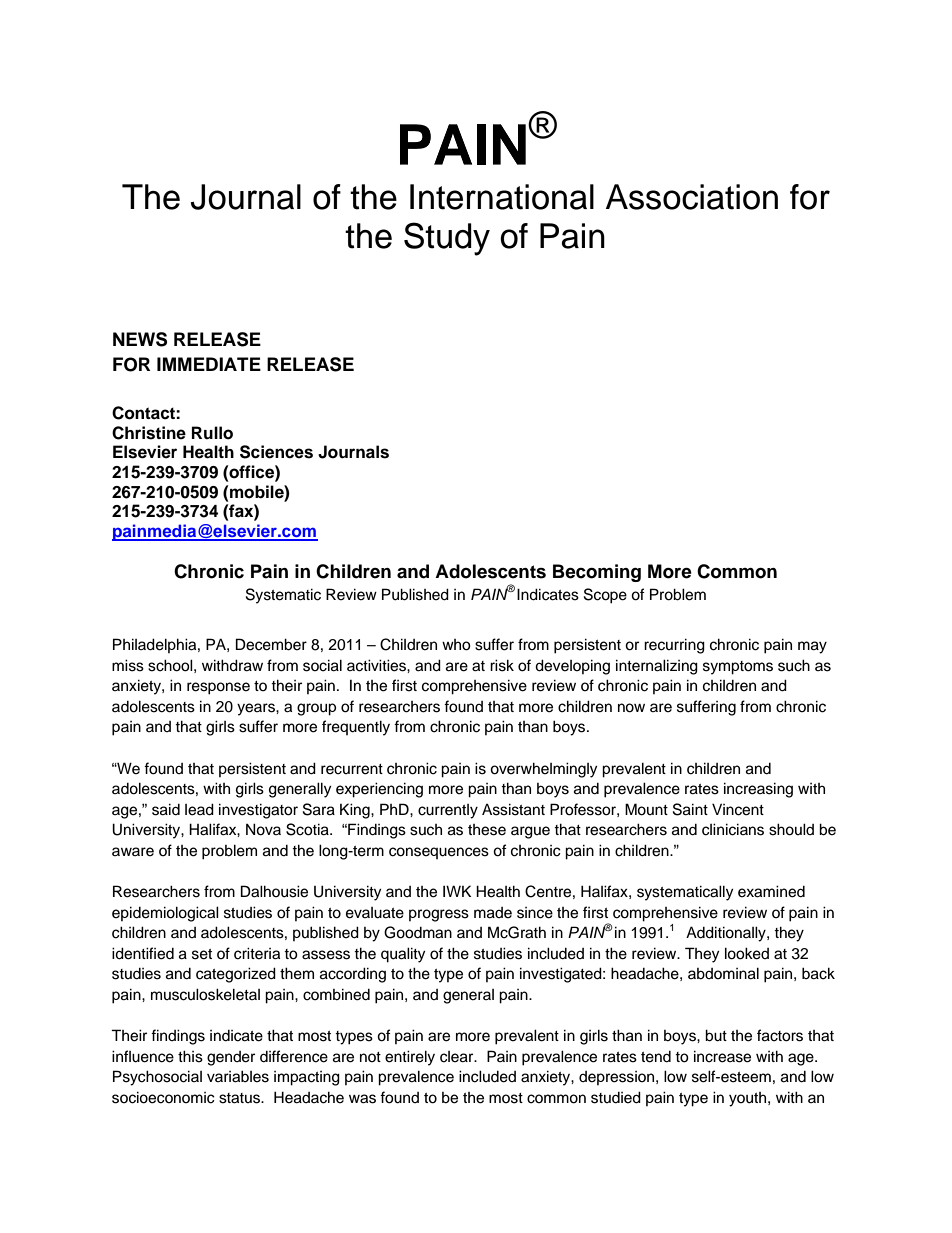 Image resolution: width=952 pixels, height=1233 pixels. Describe the element at coordinates (447, 239) in the document. I see `Study` at that location.
